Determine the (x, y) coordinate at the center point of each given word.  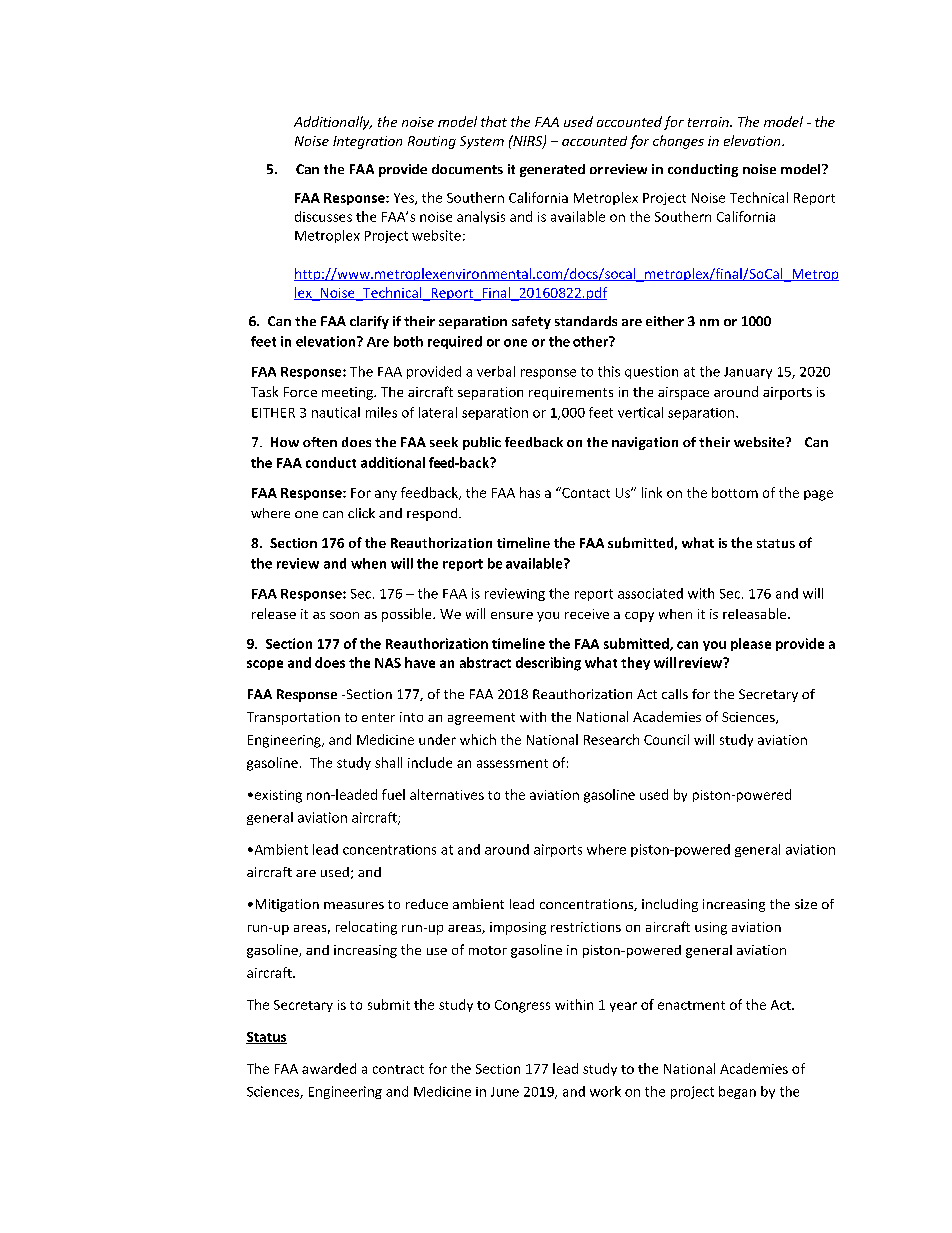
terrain (709, 122)
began (737, 1092)
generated (552, 170)
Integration (367, 142)
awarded (329, 1068)
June (505, 1092)
